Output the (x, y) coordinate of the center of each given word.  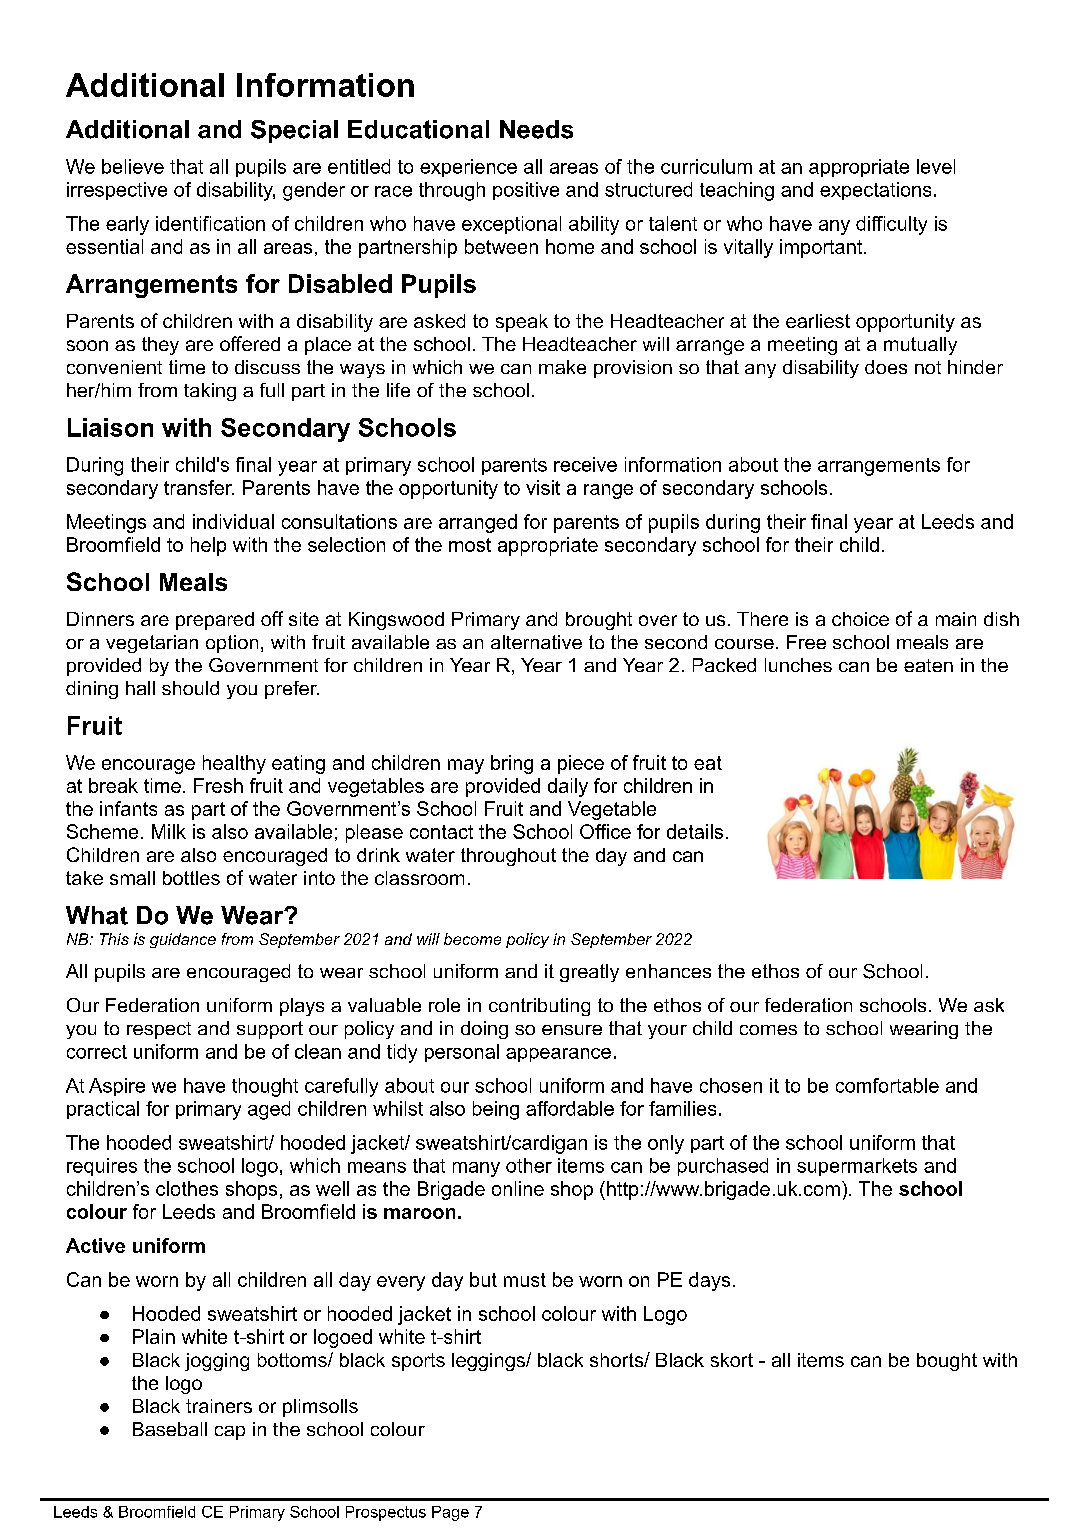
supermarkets (857, 1167)
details (695, 831)
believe (133, 166)
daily (568, 787)
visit (543, 487)
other (529, 1165)
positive (526, 191)
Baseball (170, 1429)
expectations (875, 191)
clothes (187, 1188)
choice (860, 619)
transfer (199, 487)
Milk (169, 831)
